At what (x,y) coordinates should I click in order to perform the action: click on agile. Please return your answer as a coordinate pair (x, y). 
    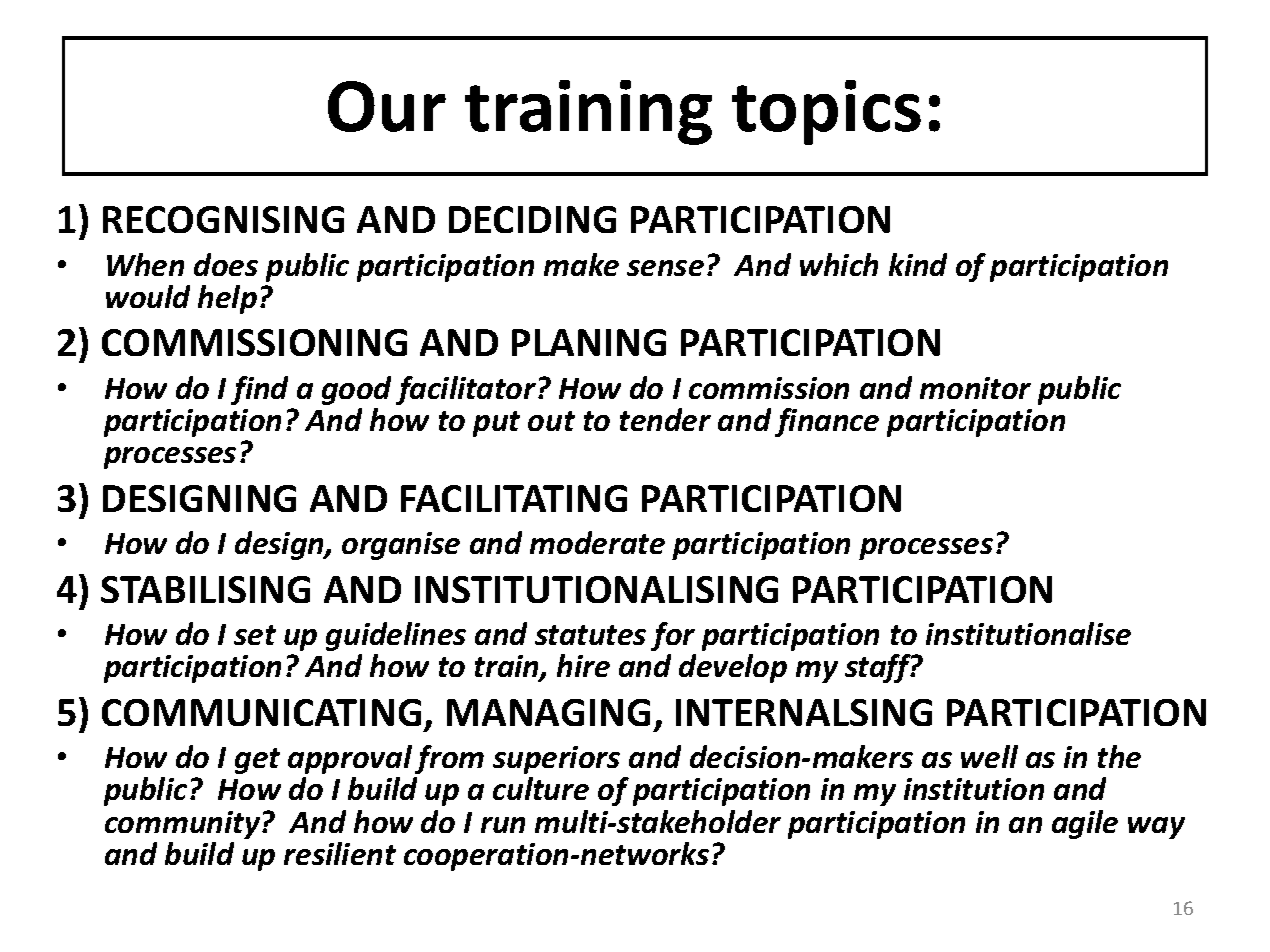
    Looking at the image, I should click on (1085, 824).
